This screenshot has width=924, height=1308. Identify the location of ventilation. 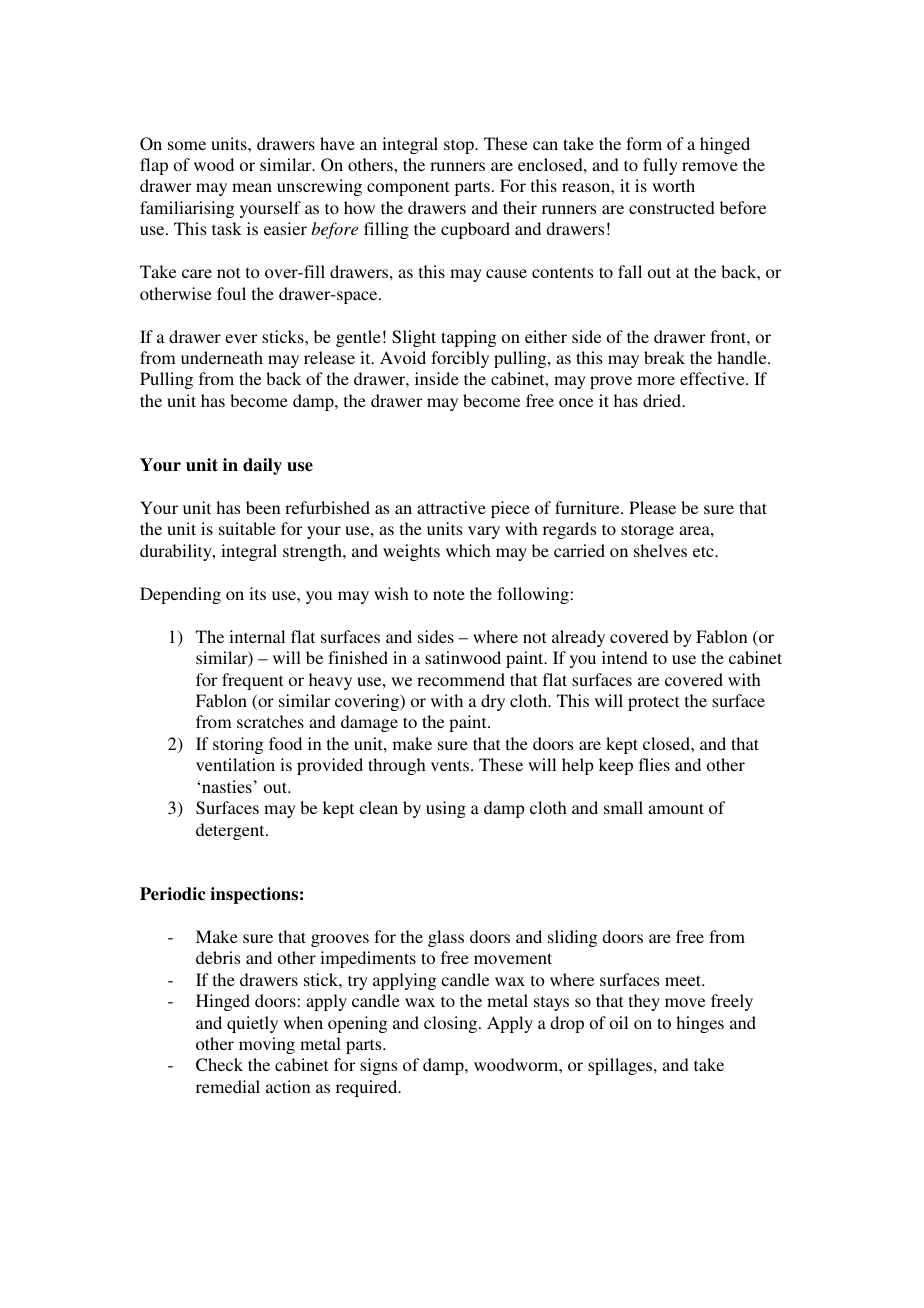
(235, 764).
